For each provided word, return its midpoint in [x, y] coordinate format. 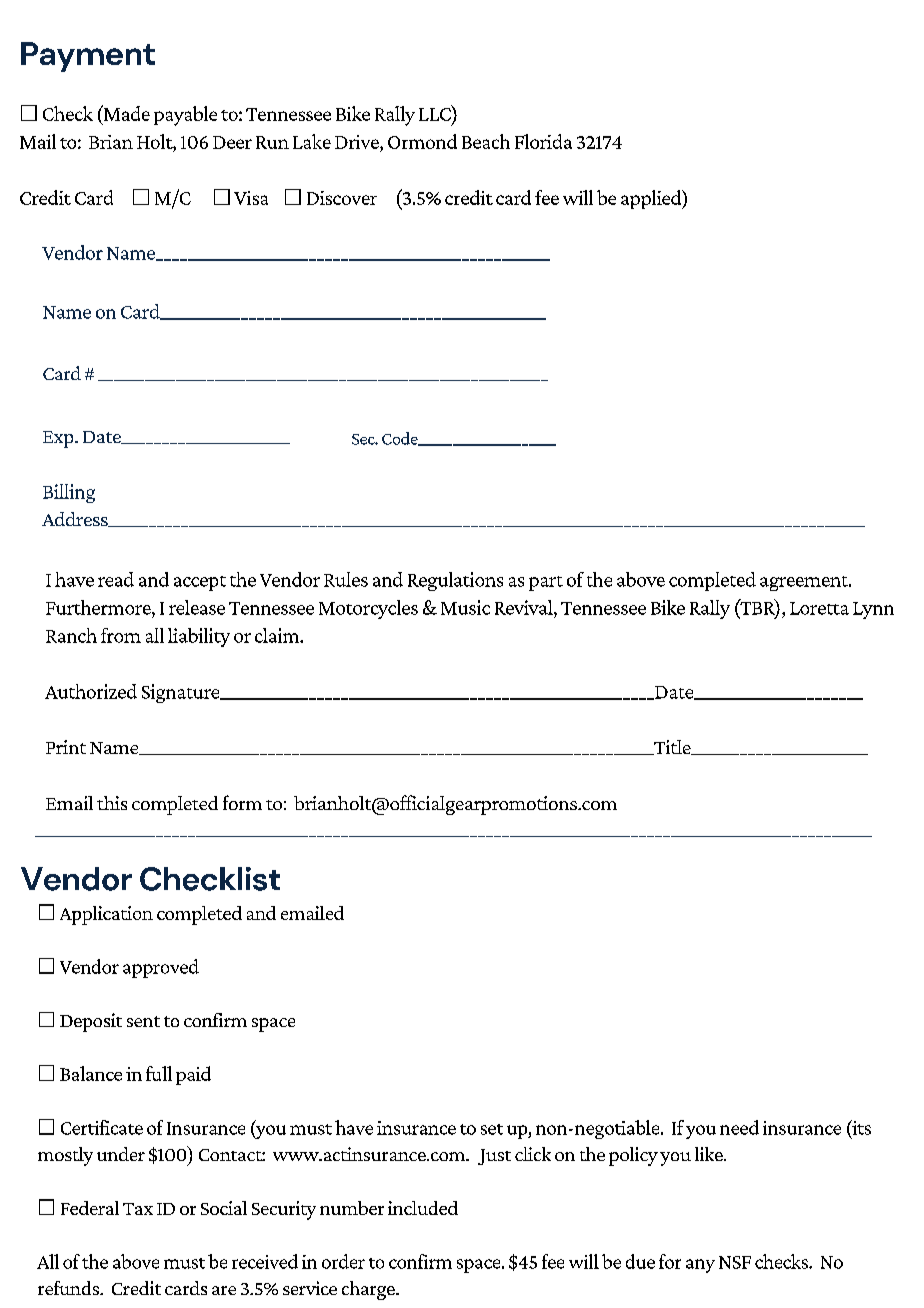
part [546, 583]
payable [185, 116]
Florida [543, 141]
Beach [486, 141]
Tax [138, 1209]
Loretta [819, 608]
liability [199, 637]
